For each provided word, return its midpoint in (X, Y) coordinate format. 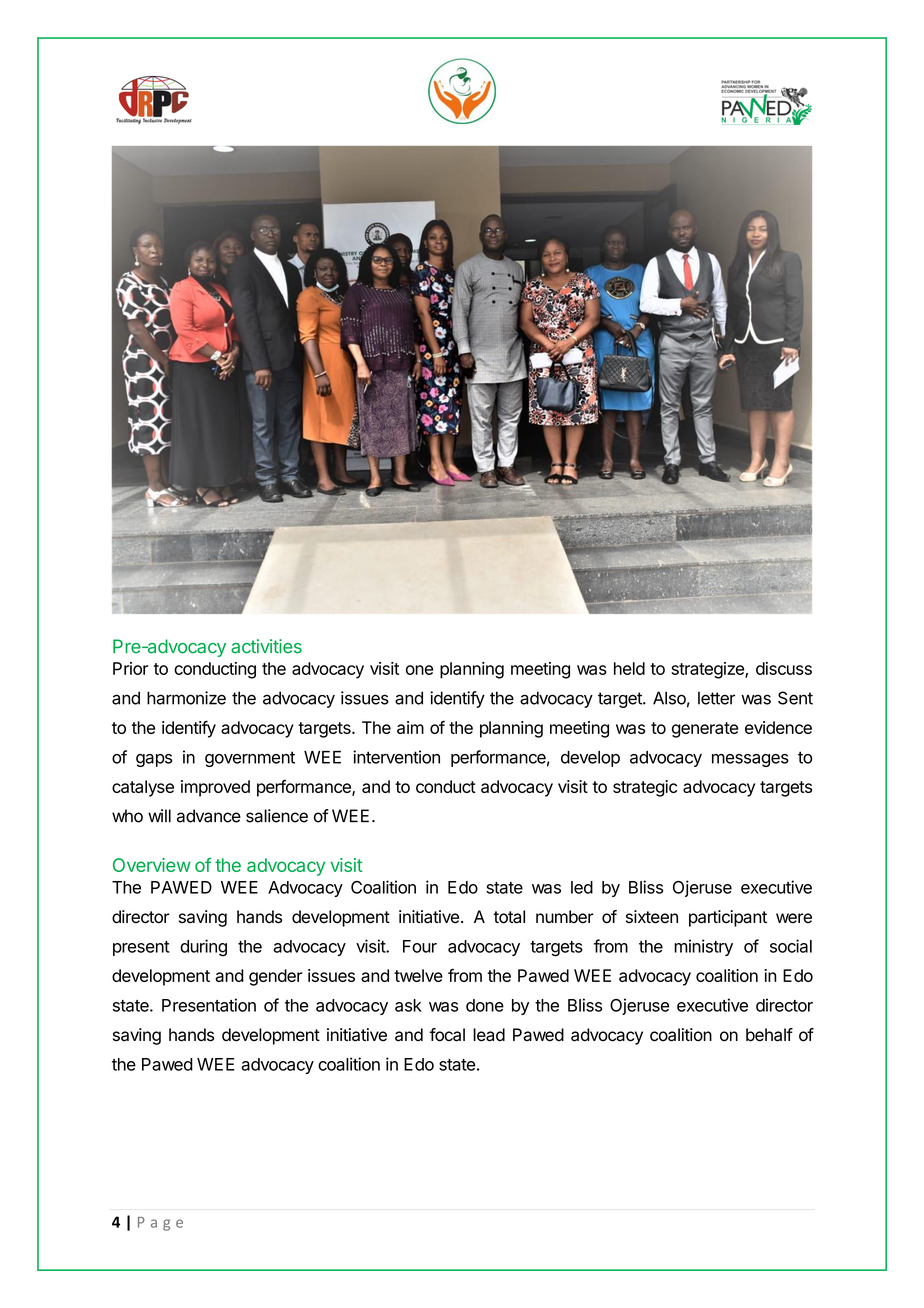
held (629, 668)
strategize (708, 670)
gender (276, 977)
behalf (769, 1035)
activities (266, 646)
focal (447, 1035)
